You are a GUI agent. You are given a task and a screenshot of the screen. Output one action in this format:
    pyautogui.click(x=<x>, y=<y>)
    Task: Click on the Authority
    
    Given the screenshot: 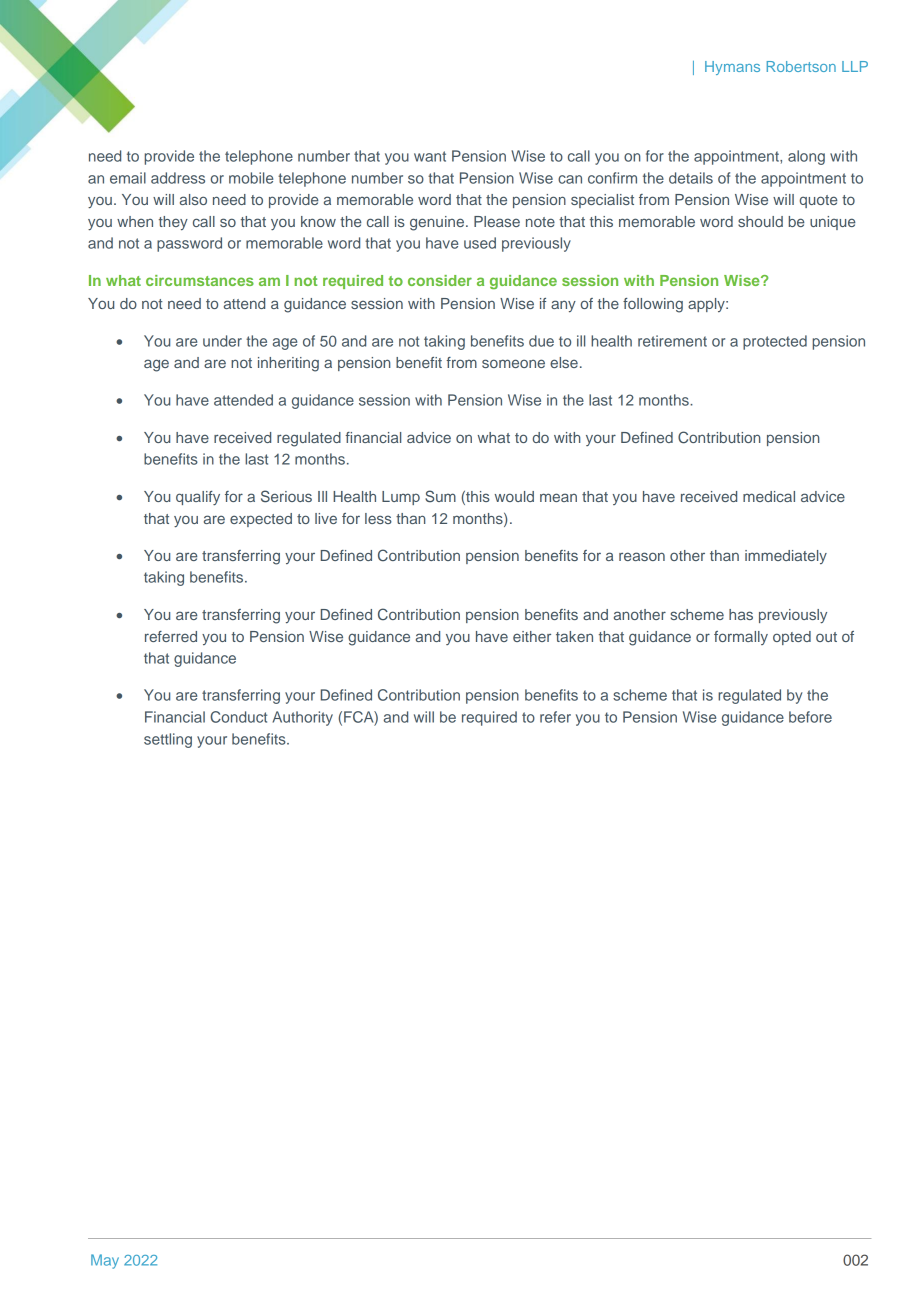 What is the action you would take?
    pyautogui.click(x=303, y=718)
